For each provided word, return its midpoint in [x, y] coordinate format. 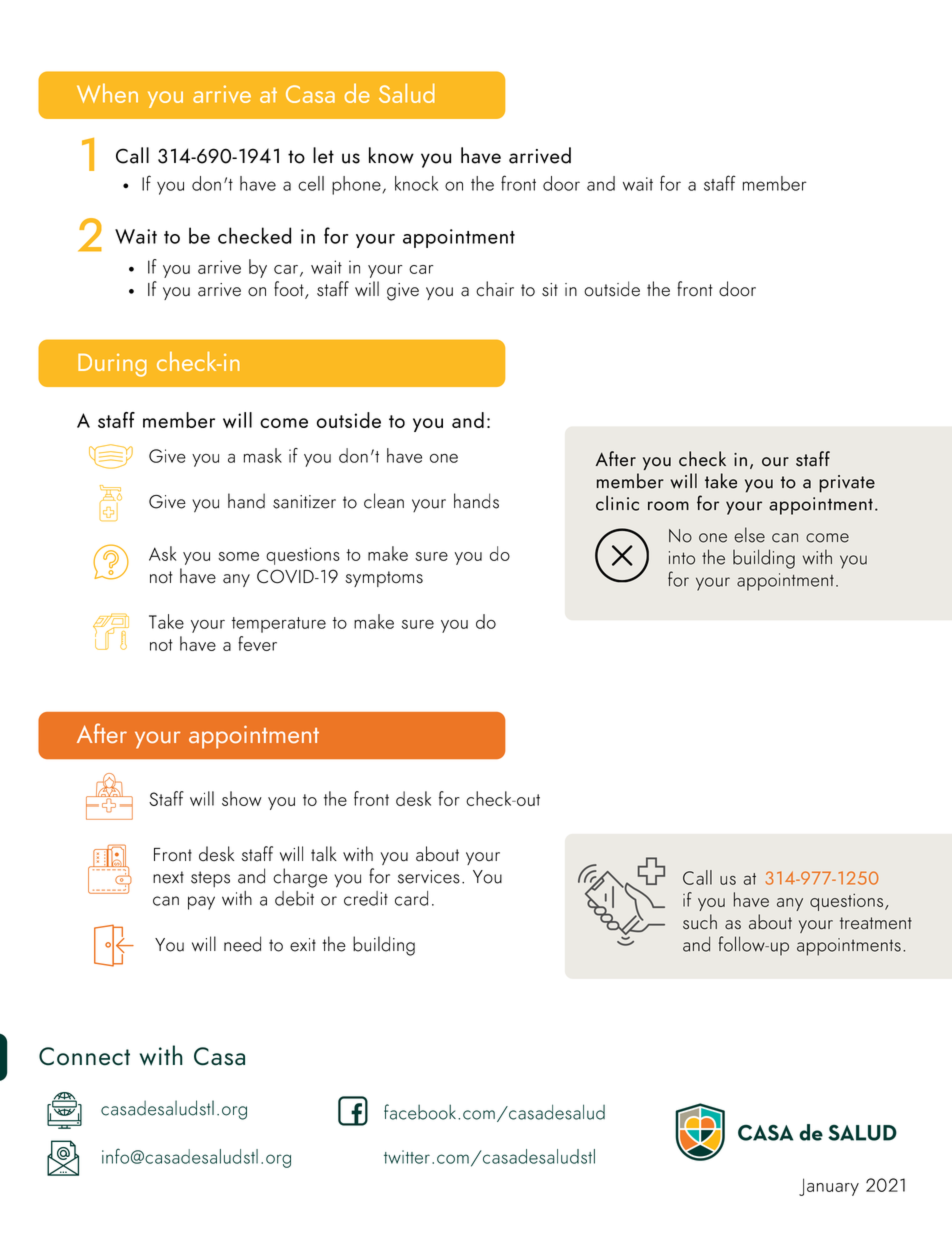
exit [303, 945]
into [682, 558]
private [847, 484]
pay [201, 903]
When [107, 93]
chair [495, 289]
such [700, 922]
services [429, 877]
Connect [84, 1056]
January [829, 1187]
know [391, 155]
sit [550, 290]
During [112, 365]
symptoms [384, 579]
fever [257, 643]
